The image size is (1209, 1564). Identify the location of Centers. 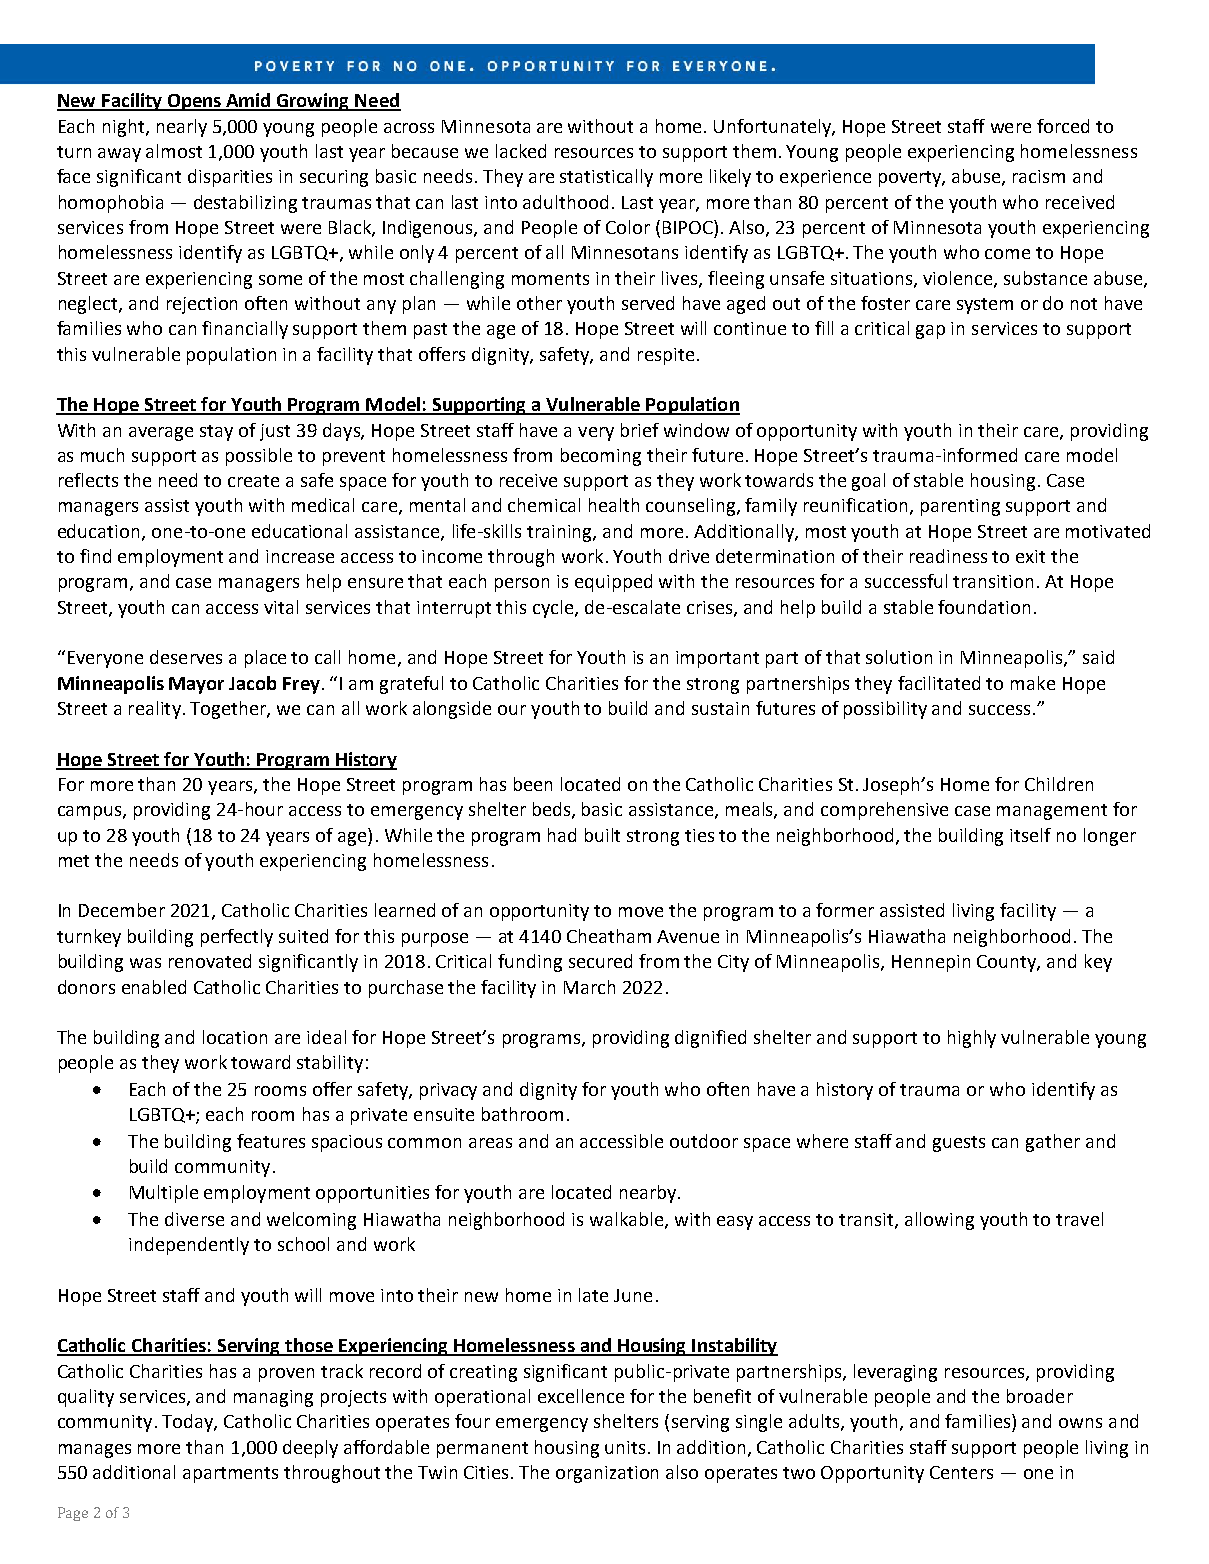
(961, 1472).
